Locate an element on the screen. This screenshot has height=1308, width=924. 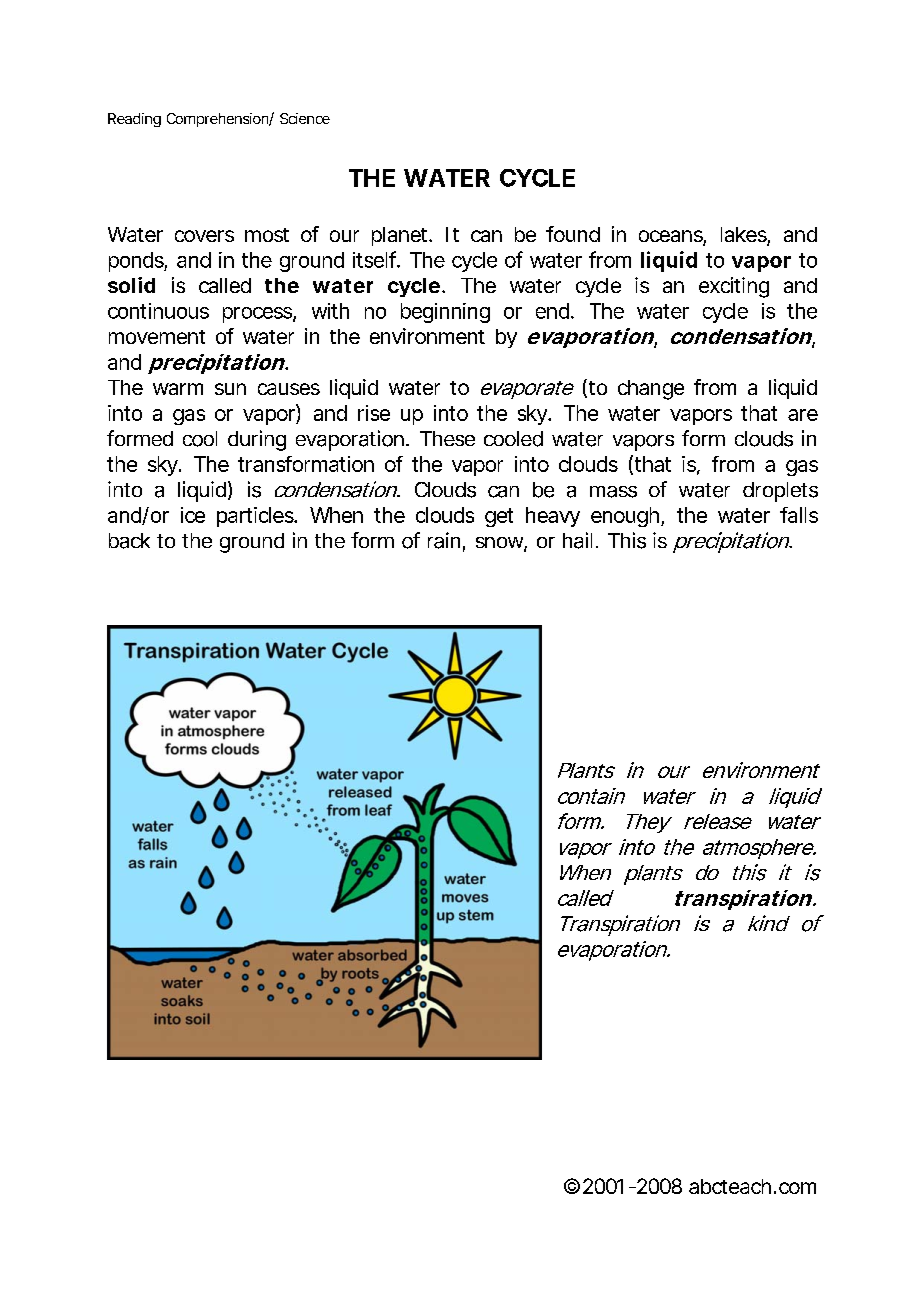
found is located at coordinates (573, 234).
